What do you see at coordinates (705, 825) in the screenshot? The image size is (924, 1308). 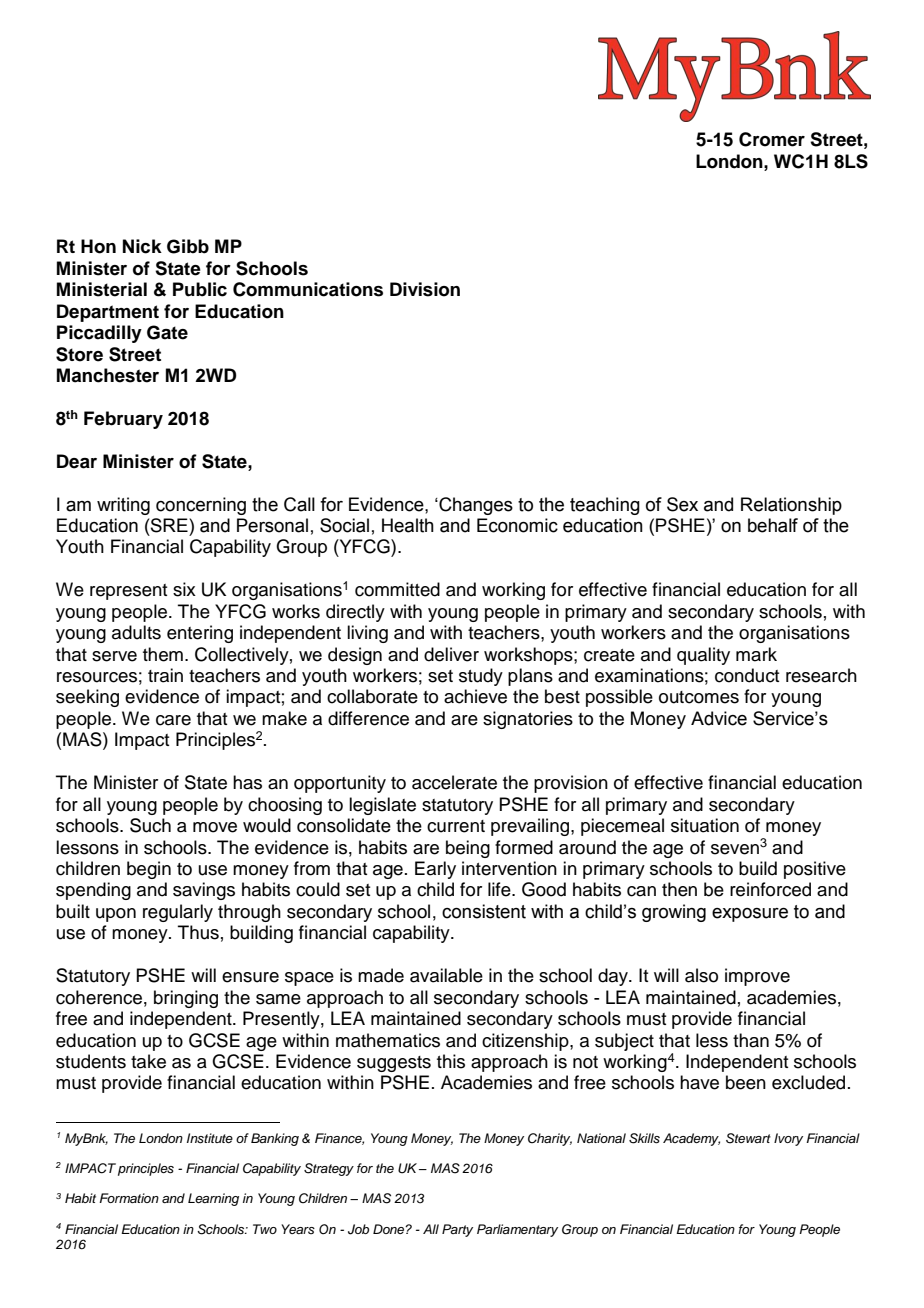 I see `situation` at bounding box center [705, 825].
